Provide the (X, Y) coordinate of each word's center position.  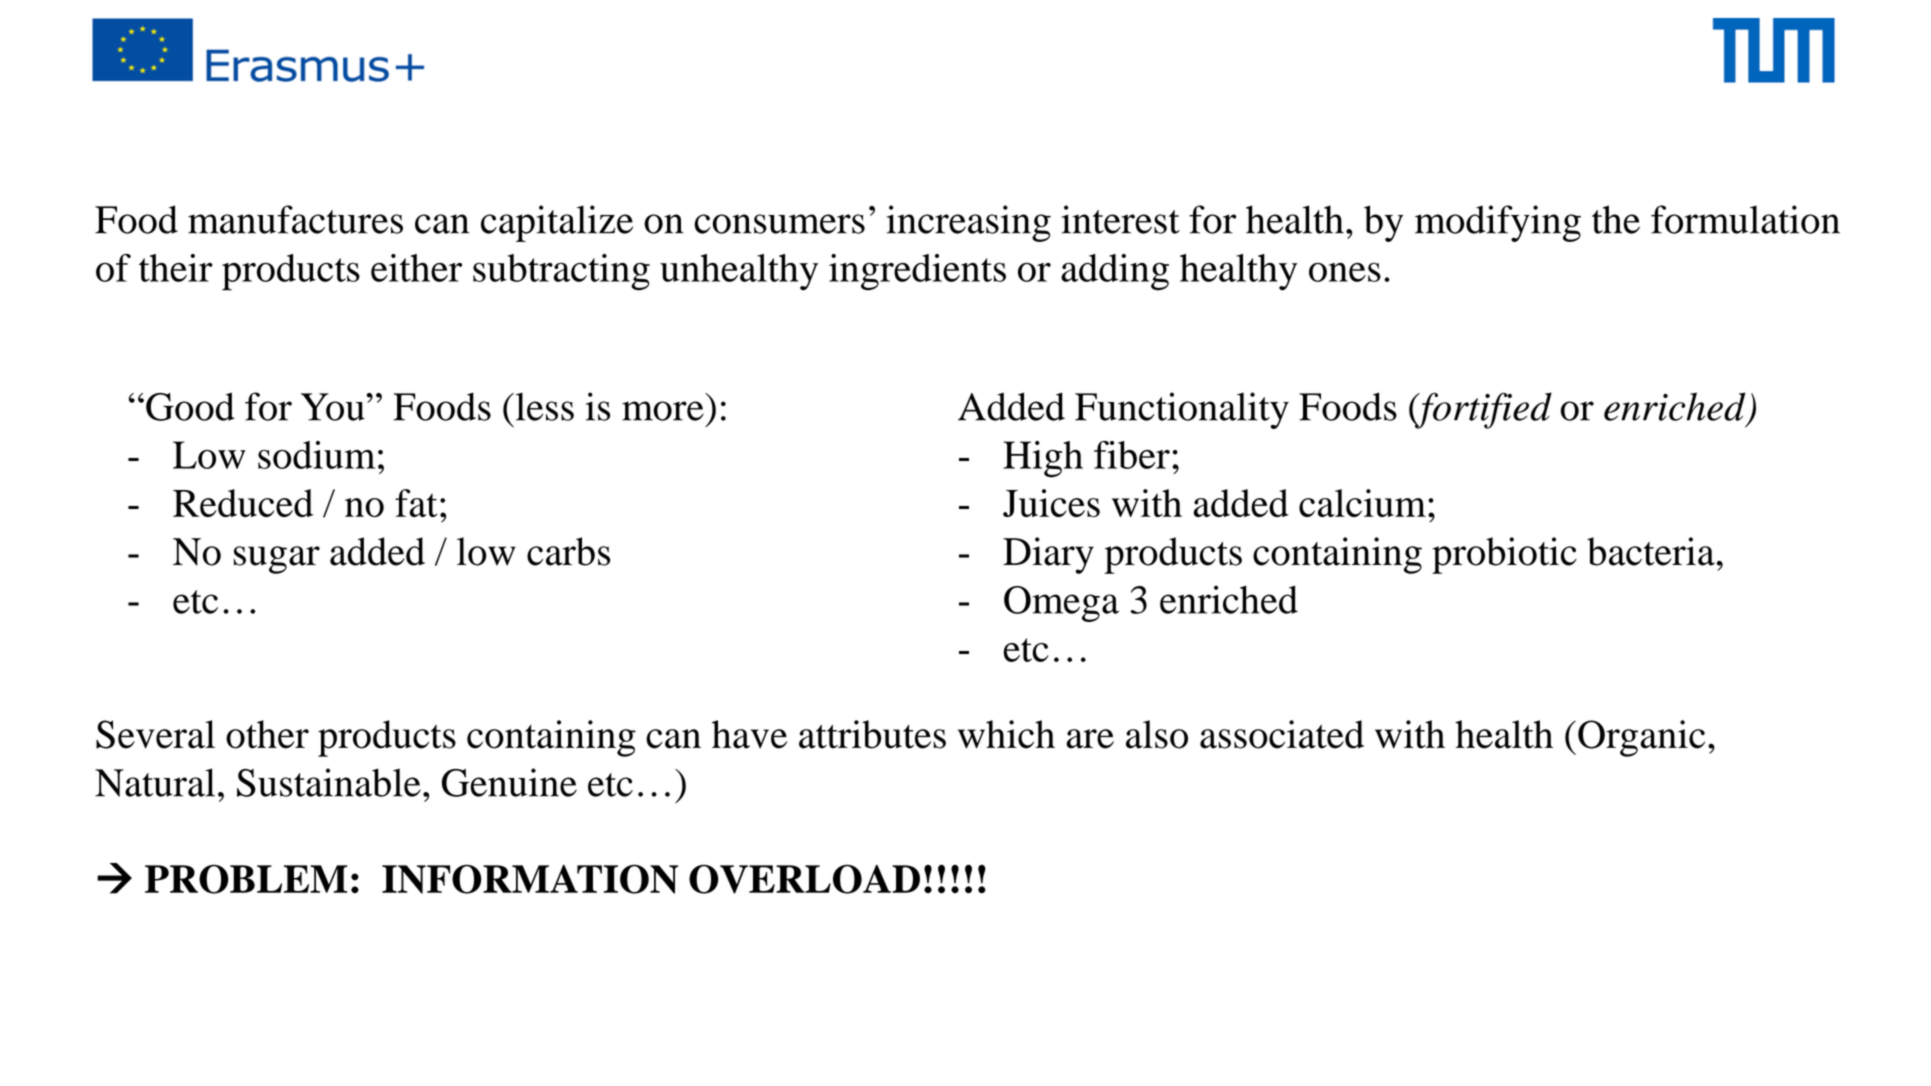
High (1043, 459)
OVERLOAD (804, 879)
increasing (968, 223)
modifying (1498, 223)
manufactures (295, 219)
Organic (1641, 738)
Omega (1061, 604)
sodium (316, 455)
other (267, 734)
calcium (1362, 503)
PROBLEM (246, 879)
